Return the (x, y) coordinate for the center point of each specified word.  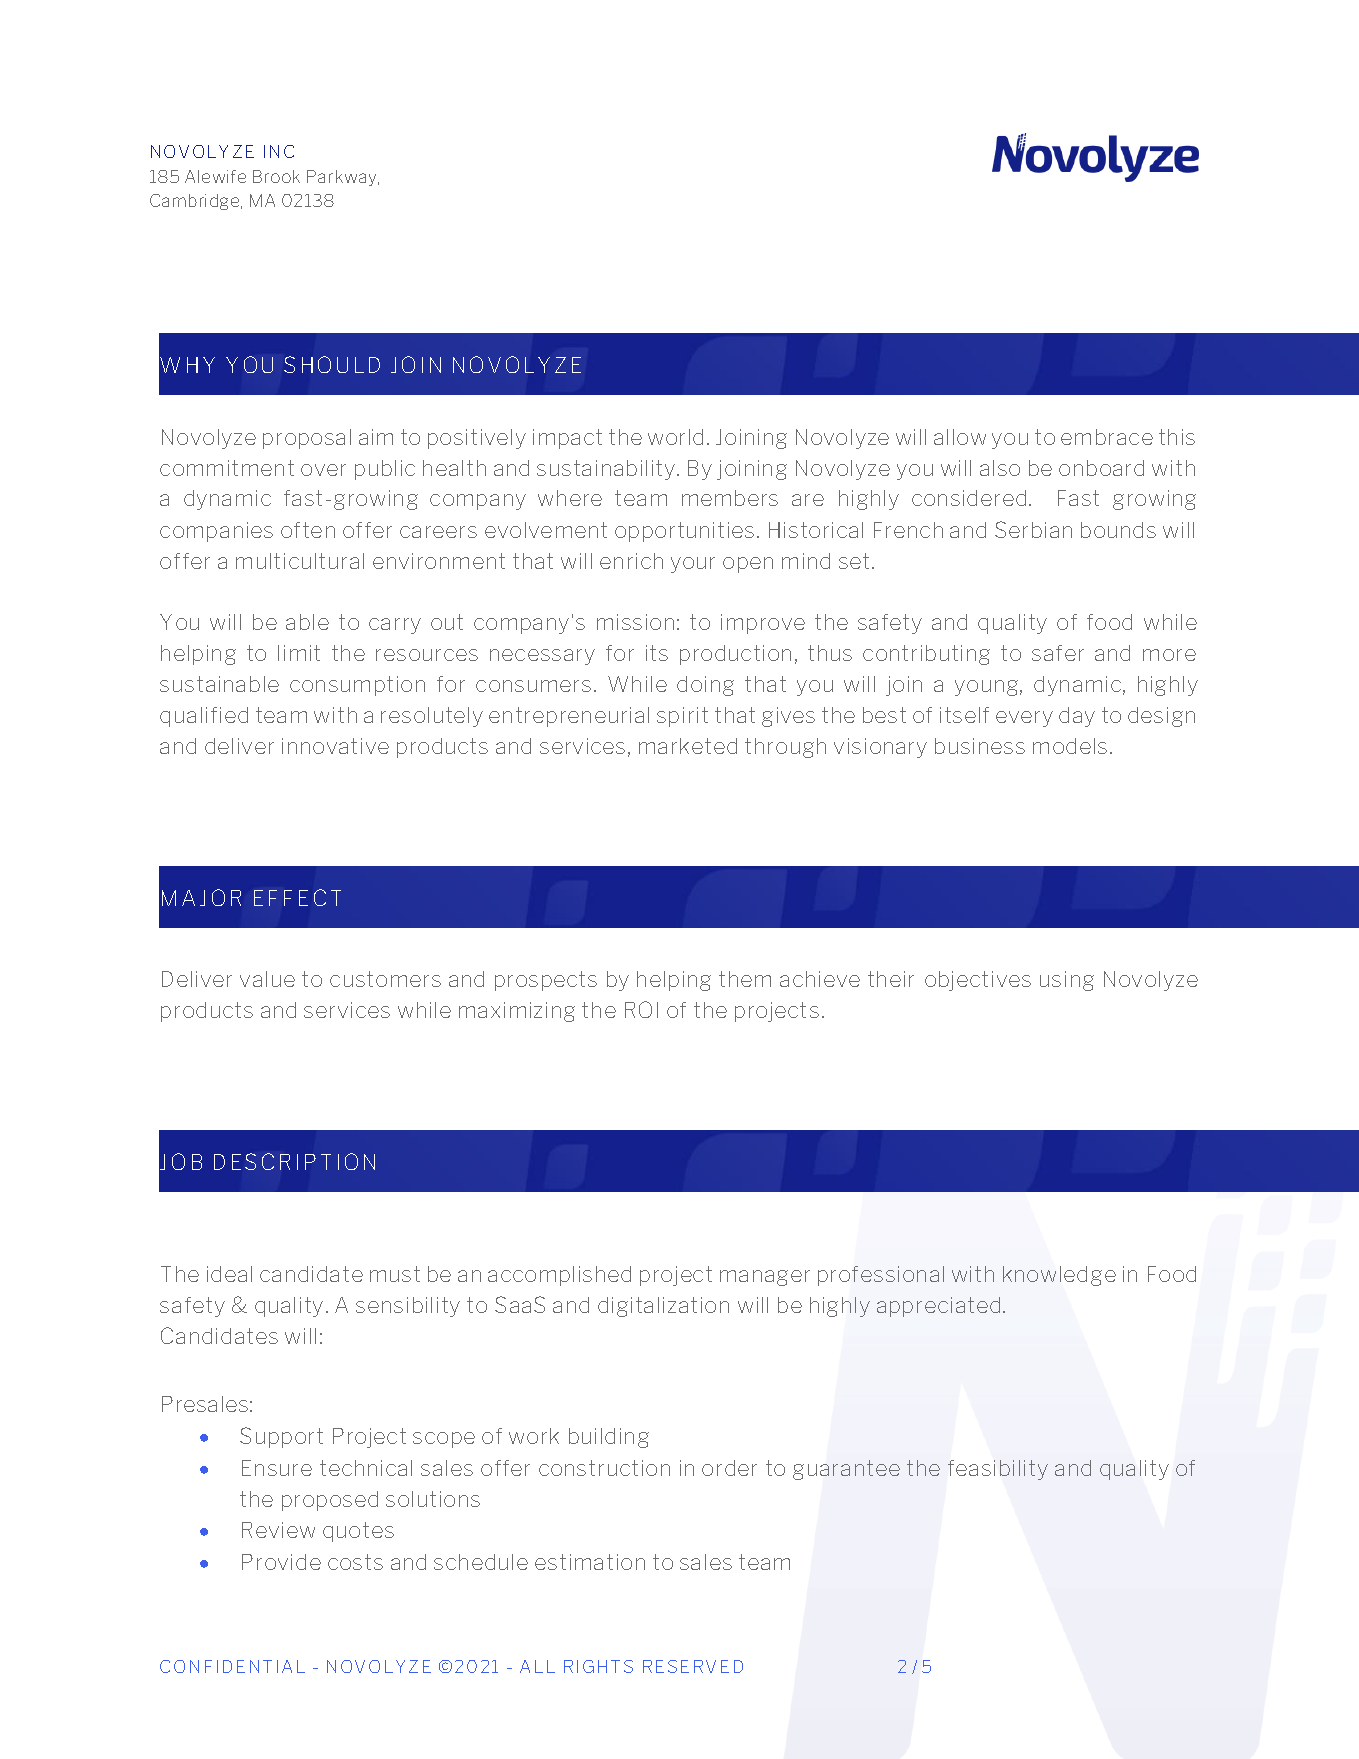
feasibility (998, 1470)
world (675, 437)
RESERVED (693, 1666)
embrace (1107, 437)
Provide (281, 1562)
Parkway (343, 178)
